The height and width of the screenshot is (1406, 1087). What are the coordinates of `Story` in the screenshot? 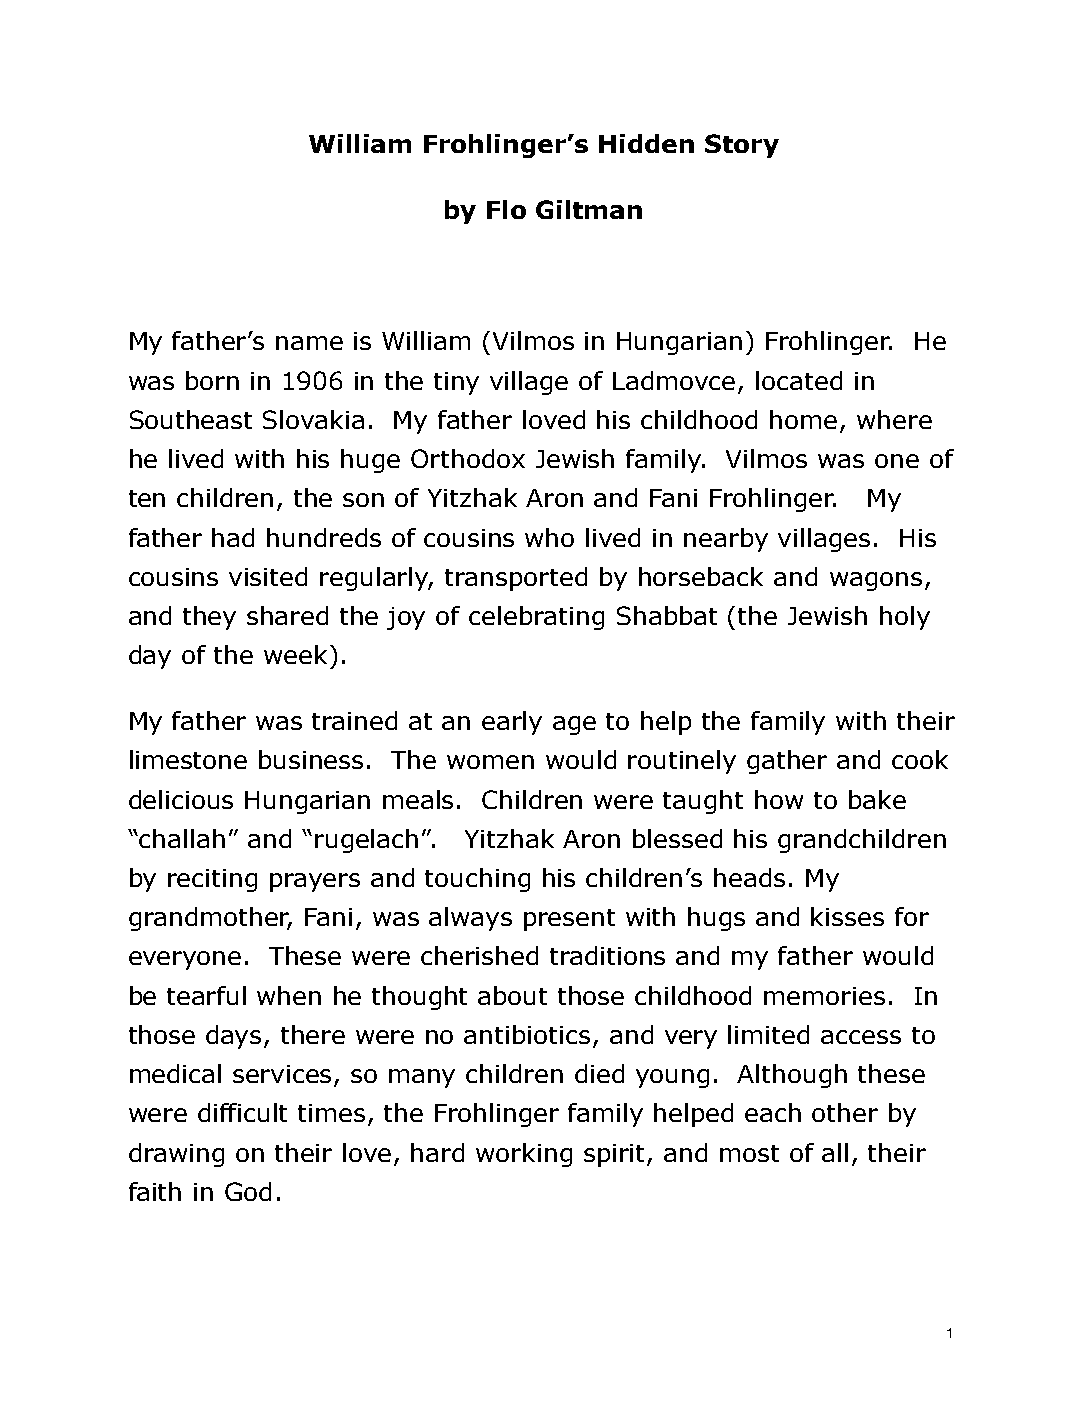 It's located at (742, 146).
